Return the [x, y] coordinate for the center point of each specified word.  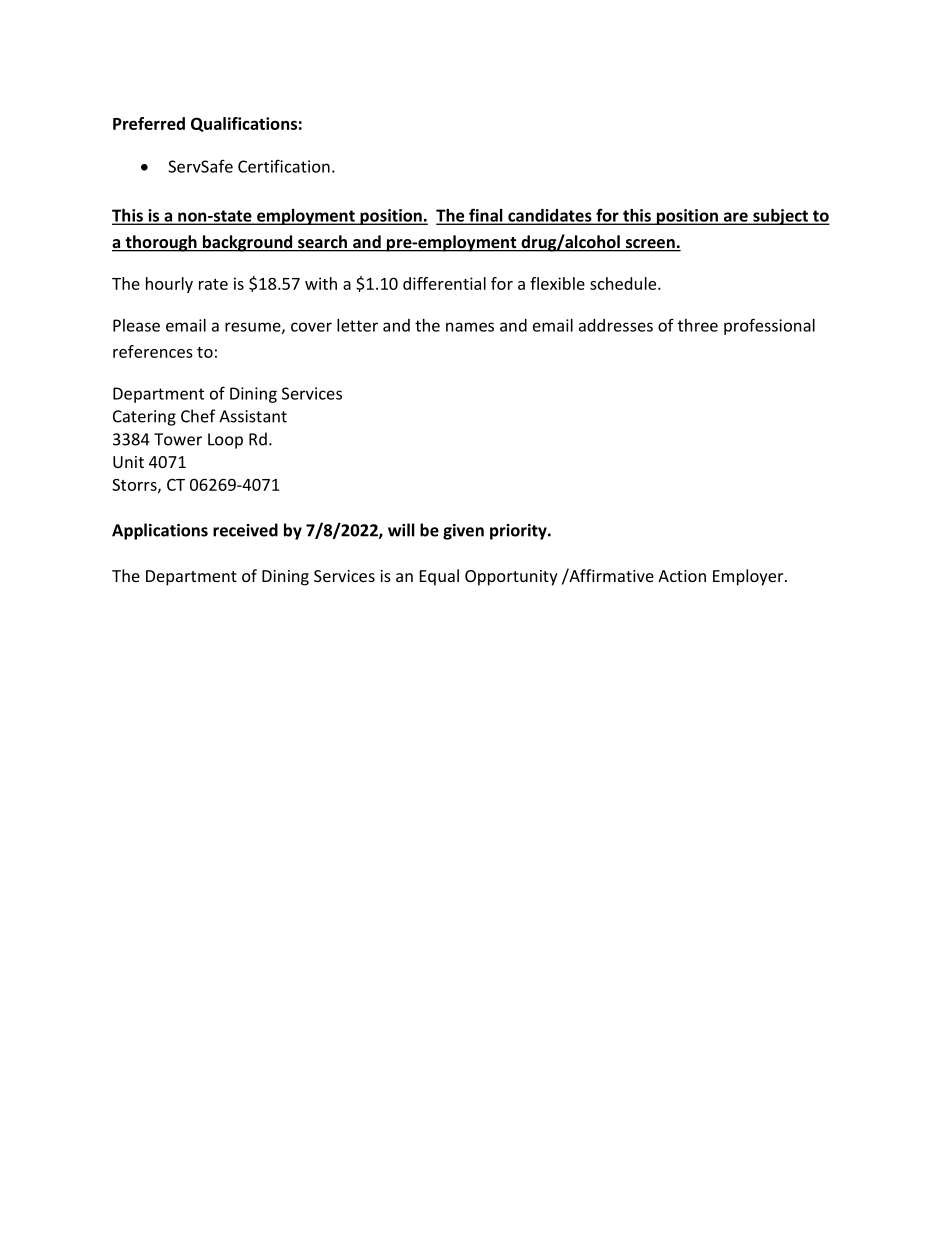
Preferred [149, 123]
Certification [284, 166]
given [463, 532]
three [698, 325]
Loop [225, 441]
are [735, 218]
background [247, 243]
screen [650, 245]
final [486, 216]
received [245, 530]
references [153, 351]
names [470, 327]
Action [682, 576]
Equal [439, 577]
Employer [749, 577]
